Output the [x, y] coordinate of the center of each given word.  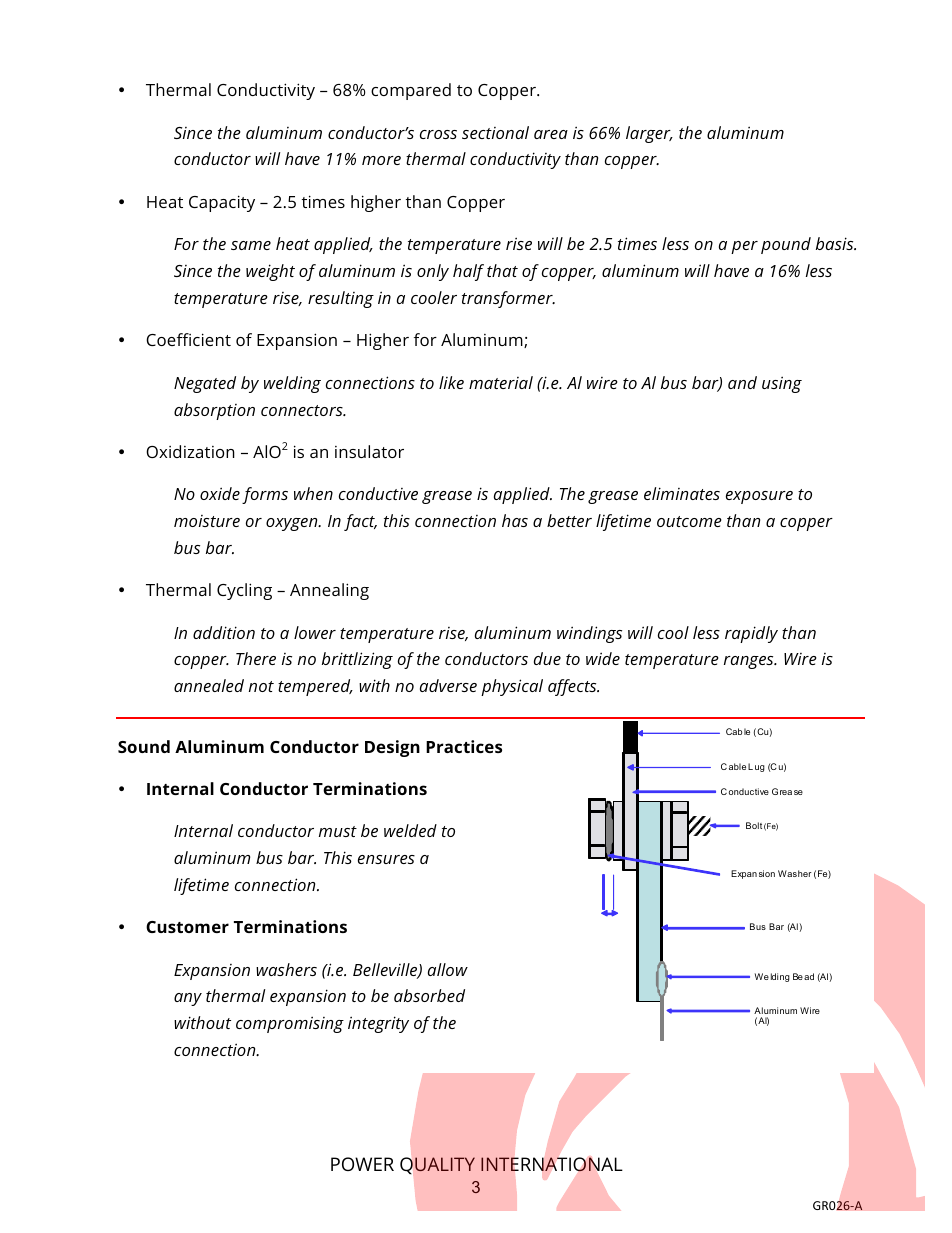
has [515, 520]
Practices [464, 746]
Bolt [754, 825]
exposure [759, 497]
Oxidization [190, 451]
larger [649, 134]
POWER [362, 1164]
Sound [144, 746]
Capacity [222, 203]
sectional [495, 132]
